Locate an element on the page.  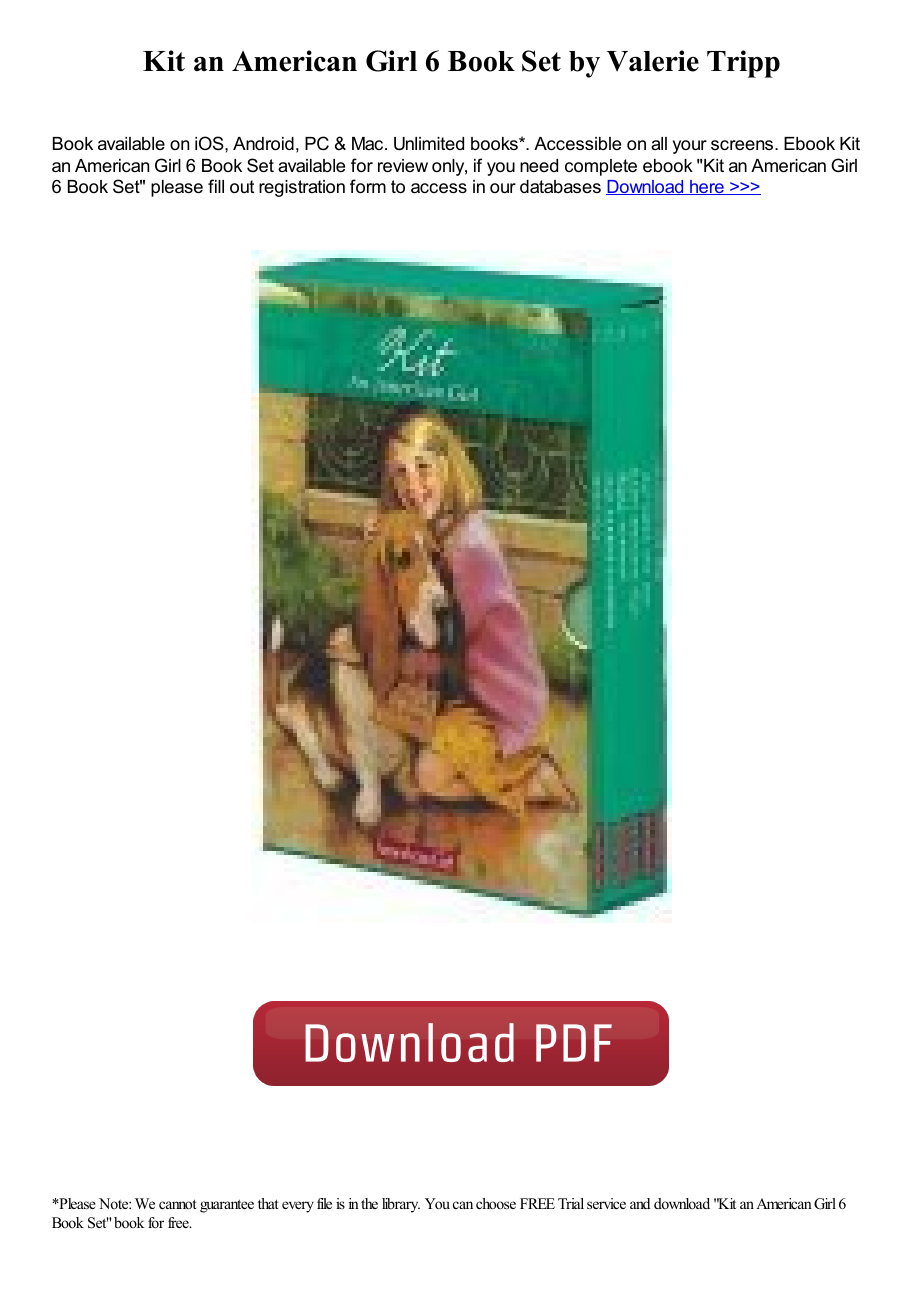
Valerie is located at coordinates (653, 61).
